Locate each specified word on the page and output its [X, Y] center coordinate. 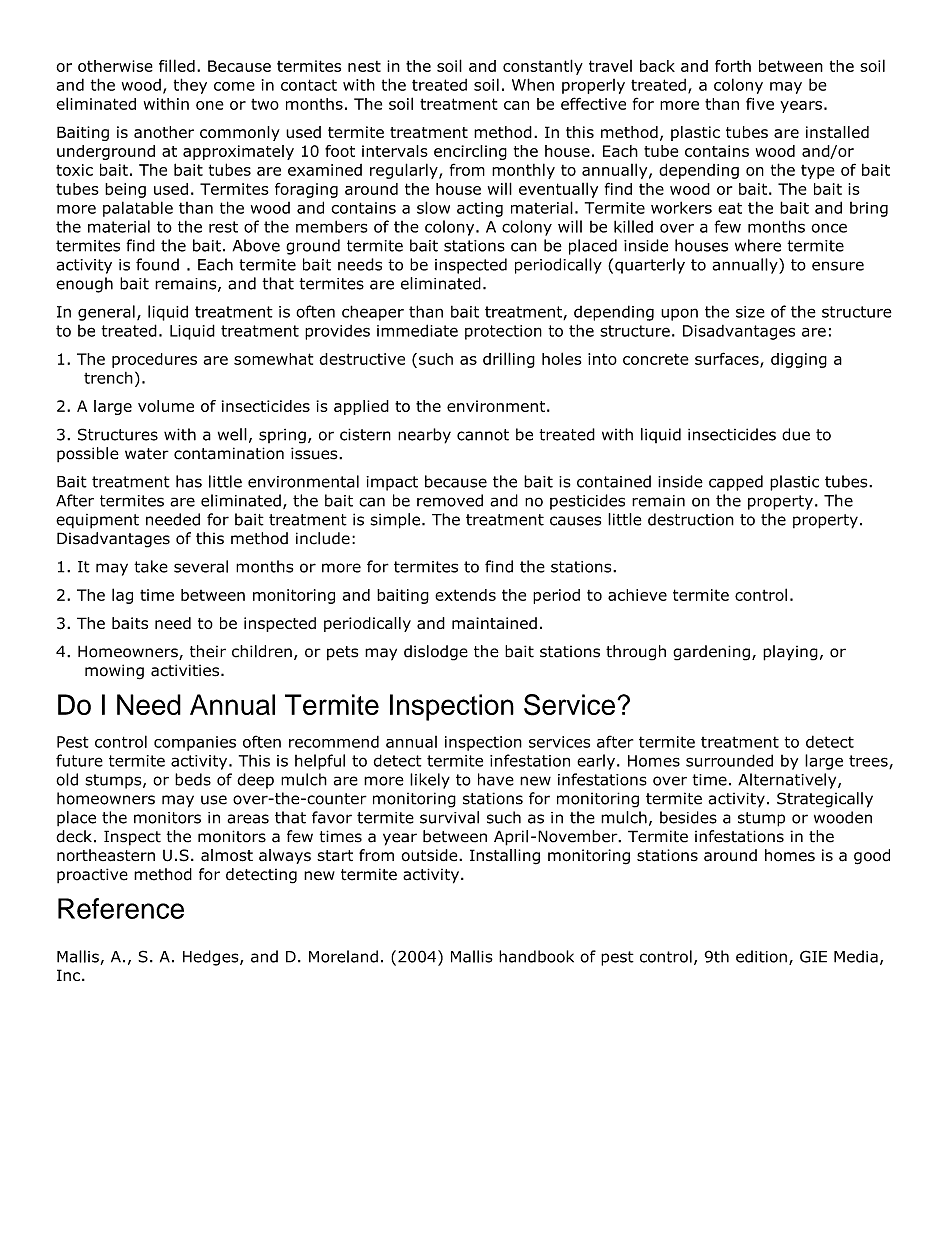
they [190, 86]
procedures [154, 360]
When [533, 84]
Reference [121, 908]
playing [790, 653]
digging [799, 360]
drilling [509, 360]
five [760, 103]
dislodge [436, 653]
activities [185, 670]
